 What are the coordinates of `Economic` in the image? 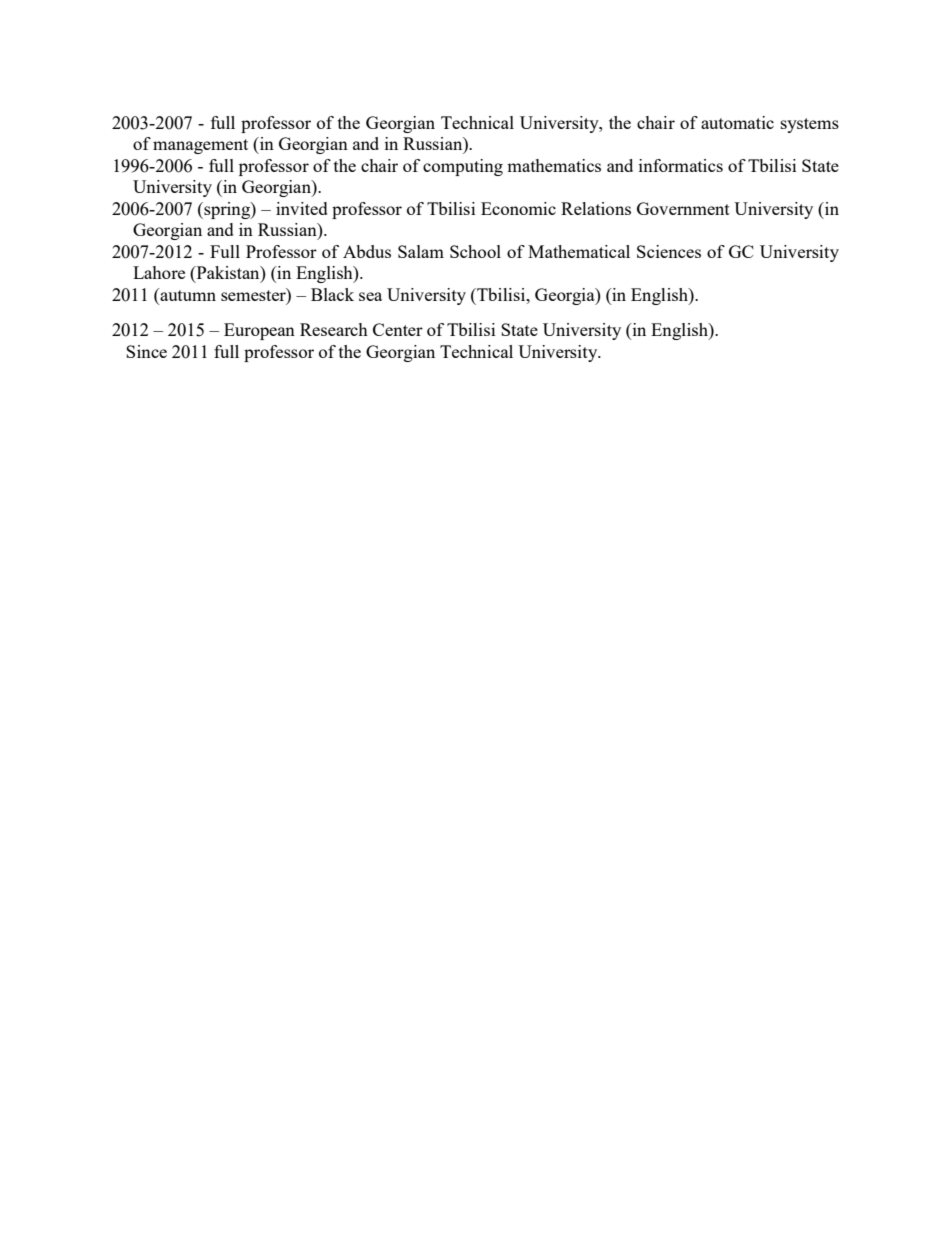 It's located at (518, 208).
